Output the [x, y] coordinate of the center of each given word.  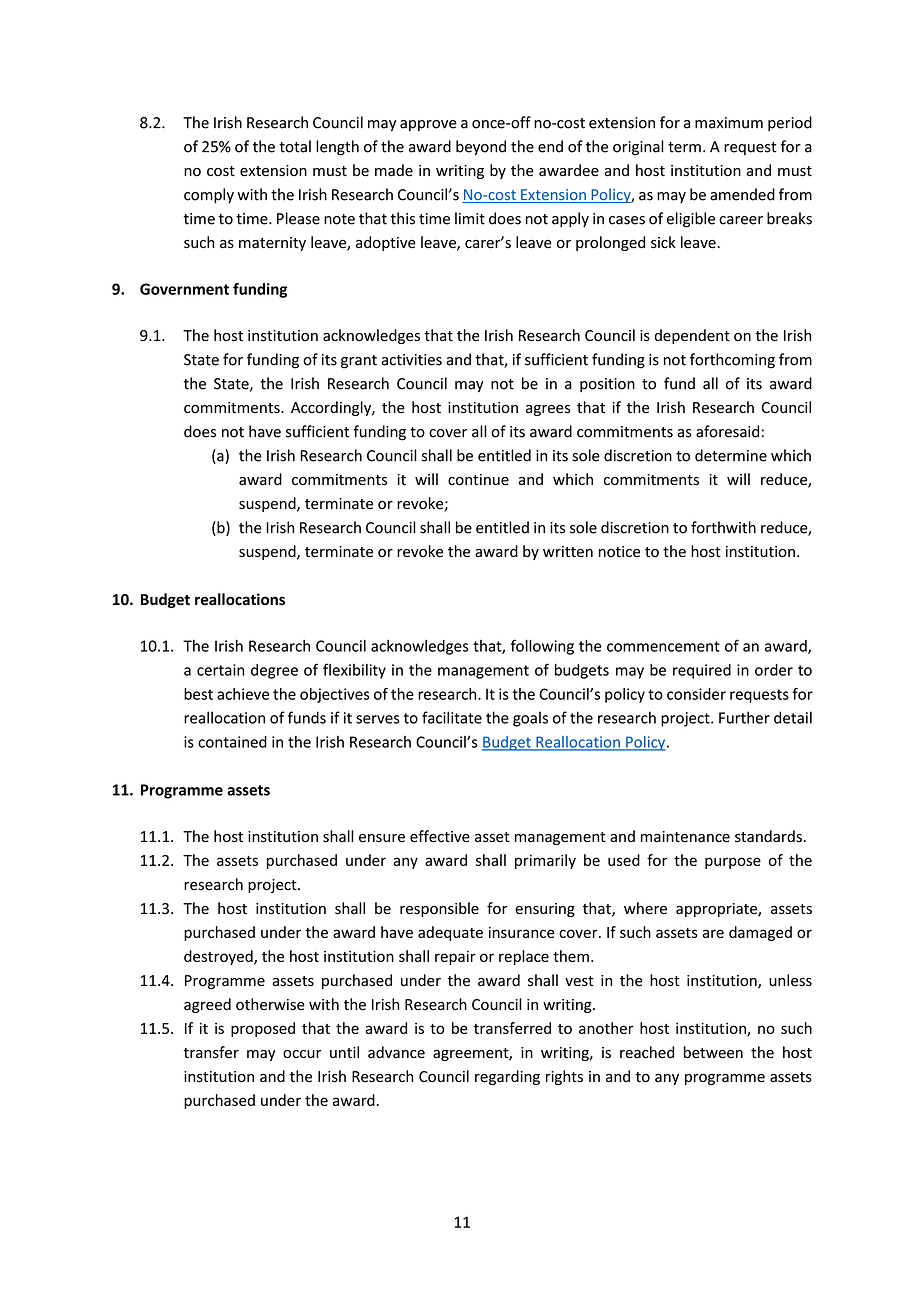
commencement [663, 646]
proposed [263, 1029]
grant [359, 362]
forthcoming [732, 361]
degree [274, 671]
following [542, 647]
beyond [481, 147]
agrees [548, 410]
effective [440, 836]
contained [232, 742]
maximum [729, 123]
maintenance [685, 837]
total [295, 146]
